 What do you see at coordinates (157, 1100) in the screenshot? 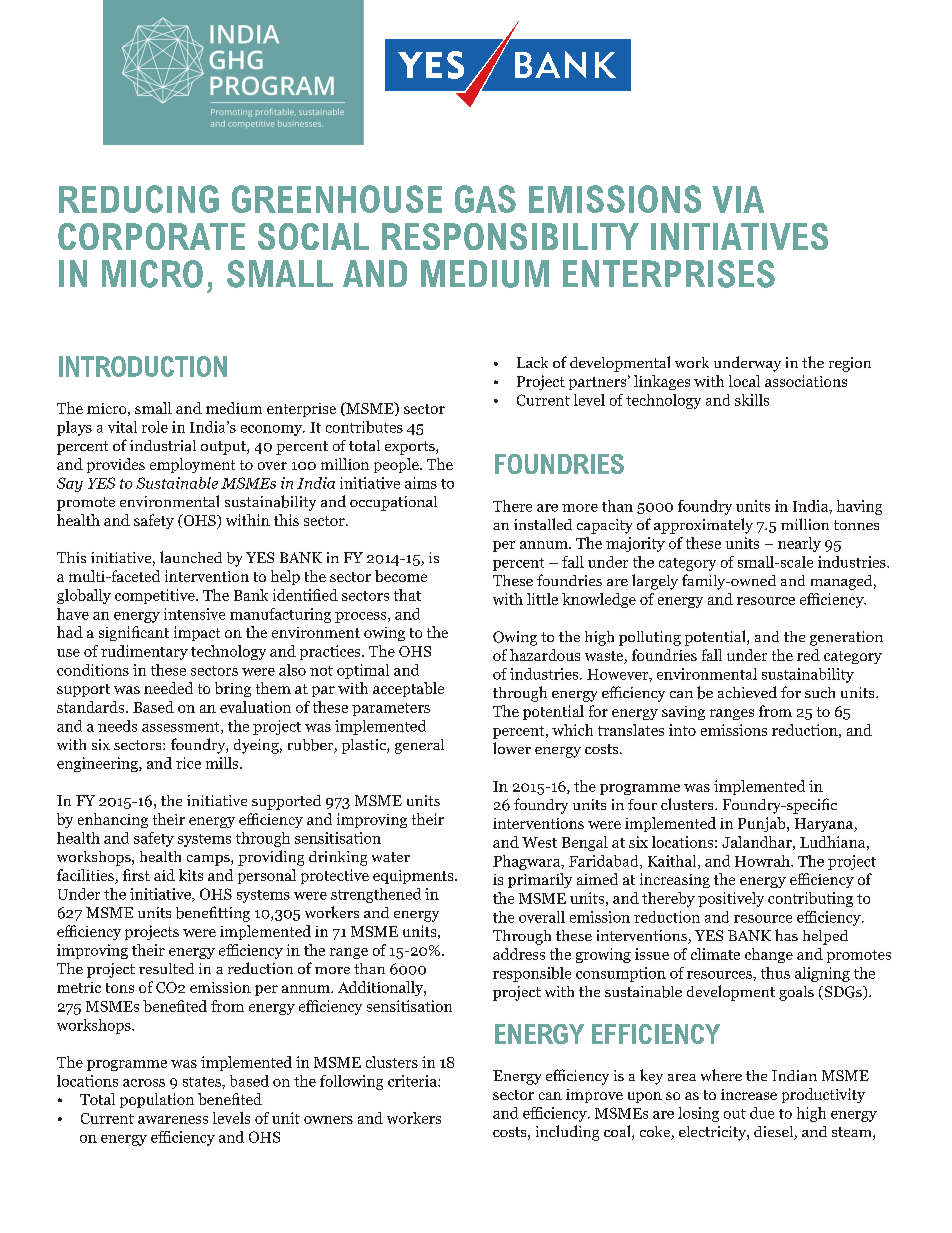
I see `population` at bounding box center [157, 1100].
